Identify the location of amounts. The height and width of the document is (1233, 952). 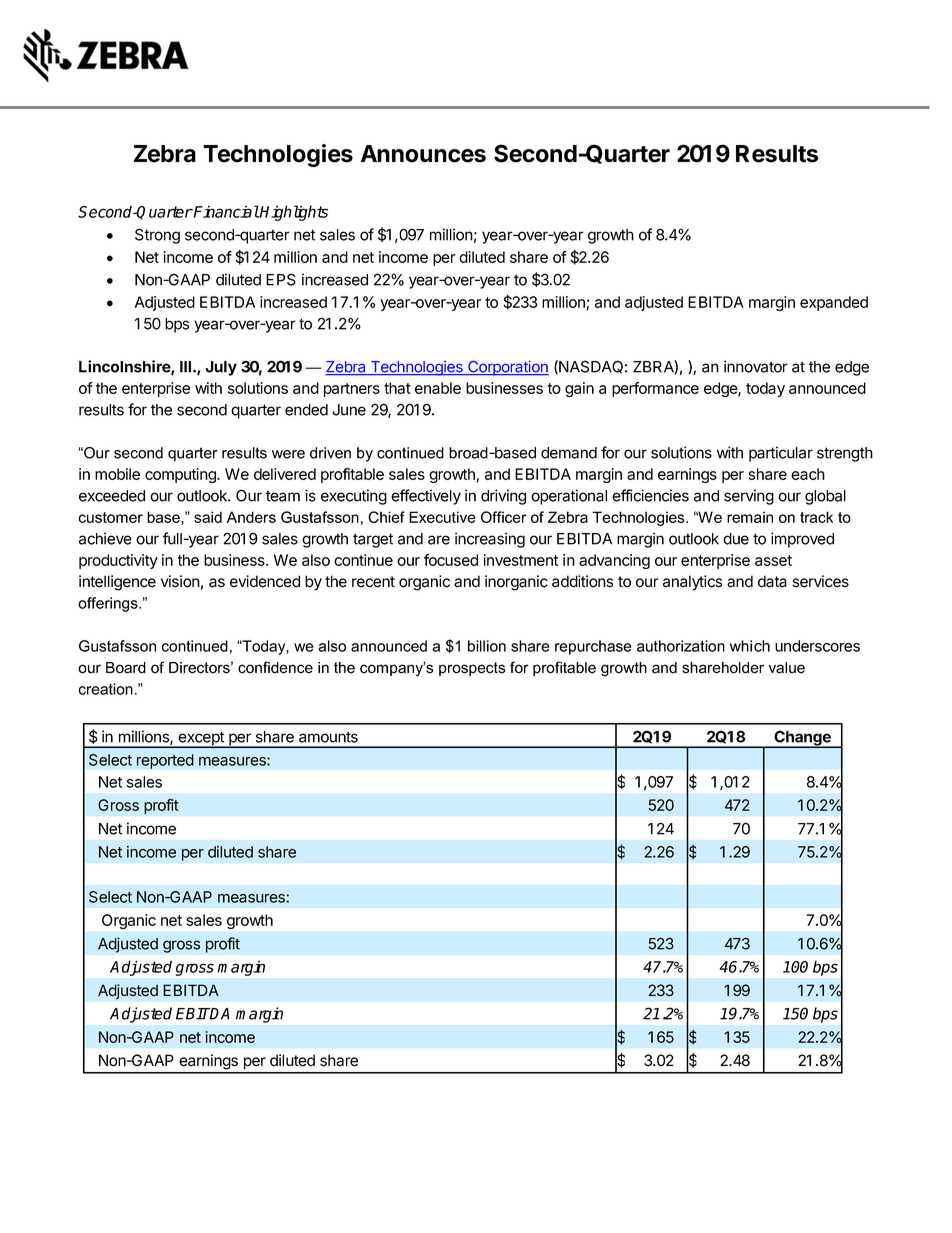
(328, 737).
